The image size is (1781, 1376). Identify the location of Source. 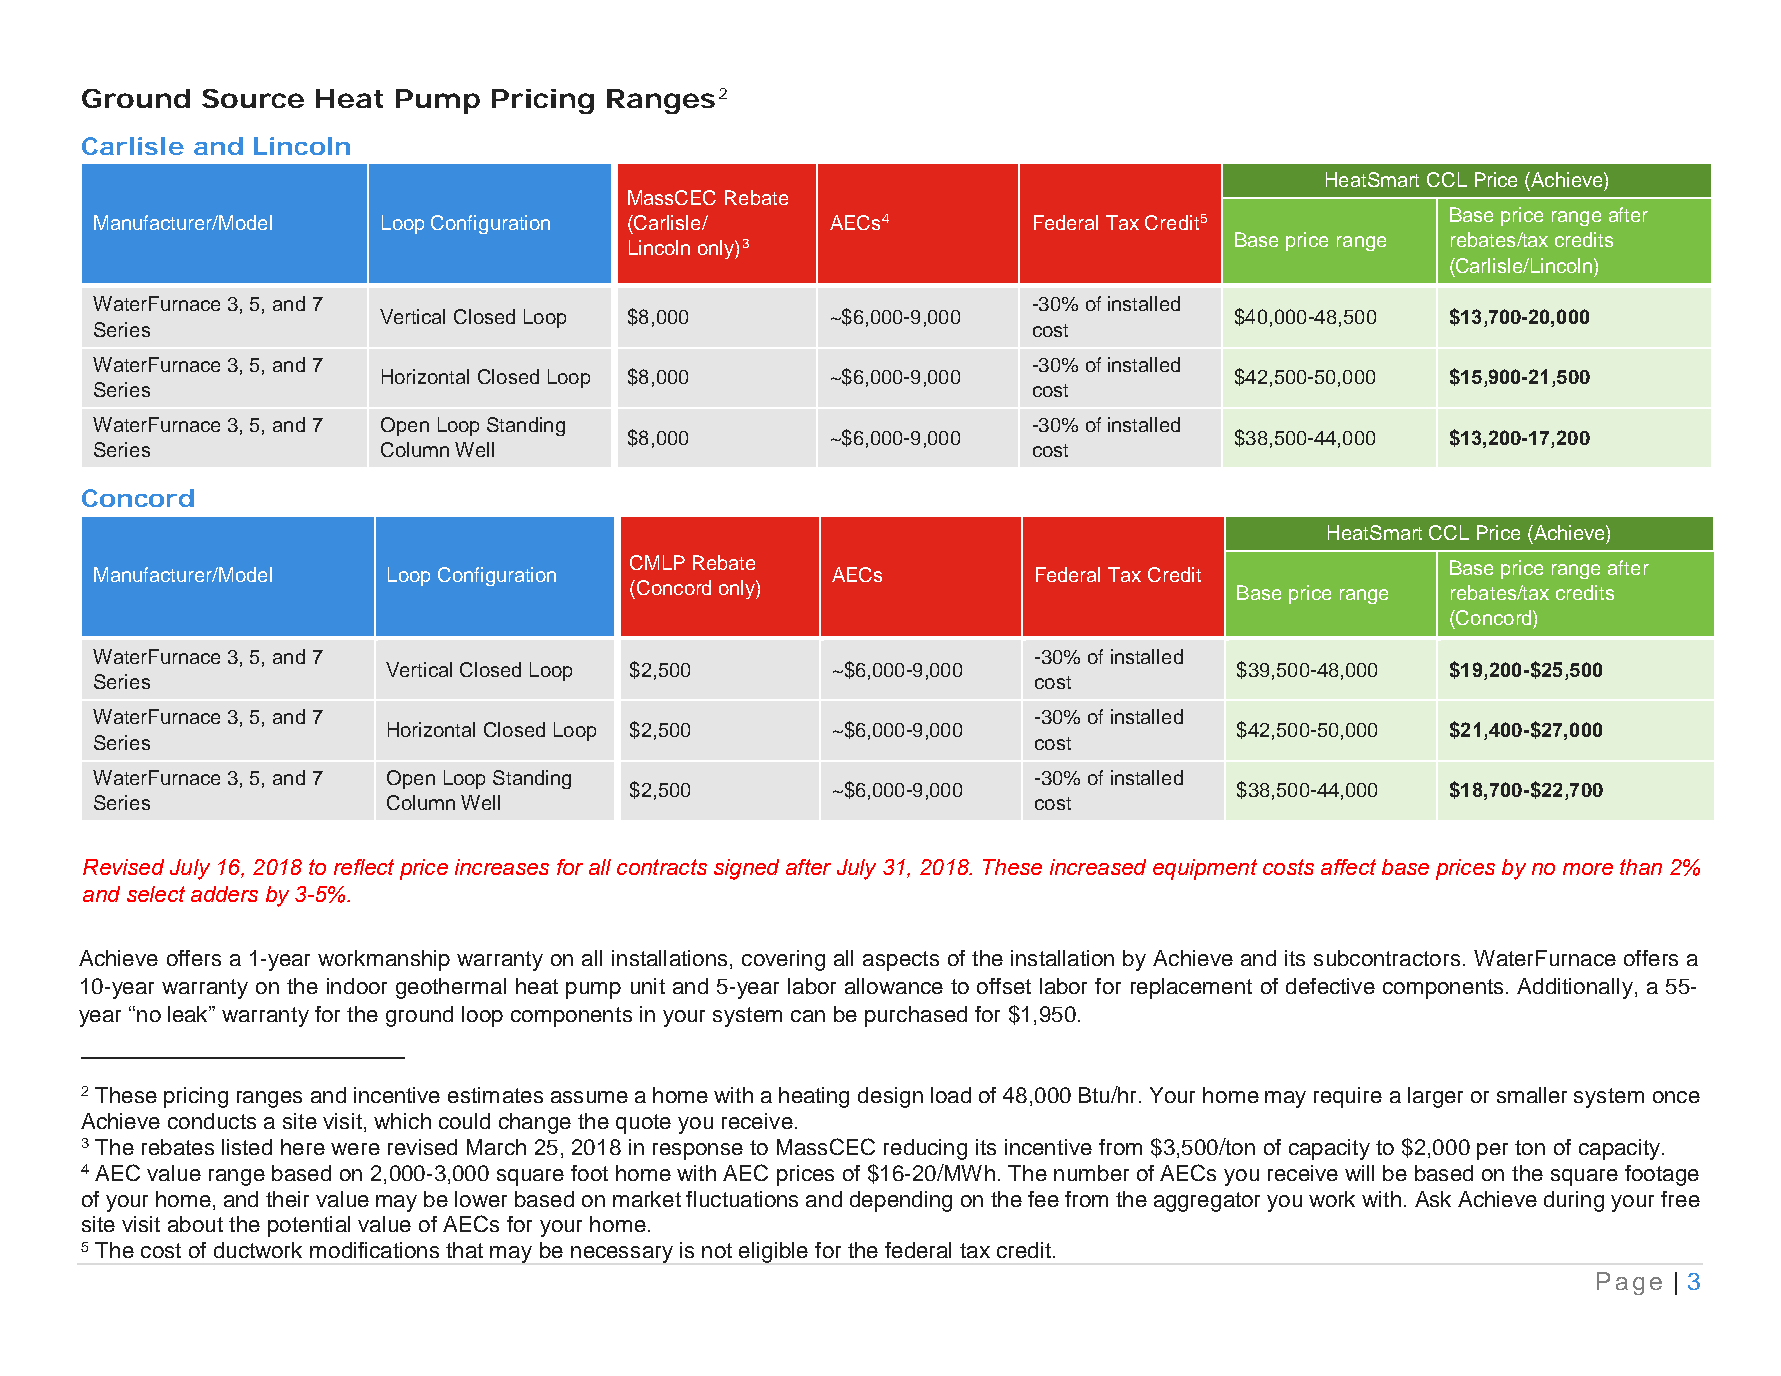
(253, 98).
